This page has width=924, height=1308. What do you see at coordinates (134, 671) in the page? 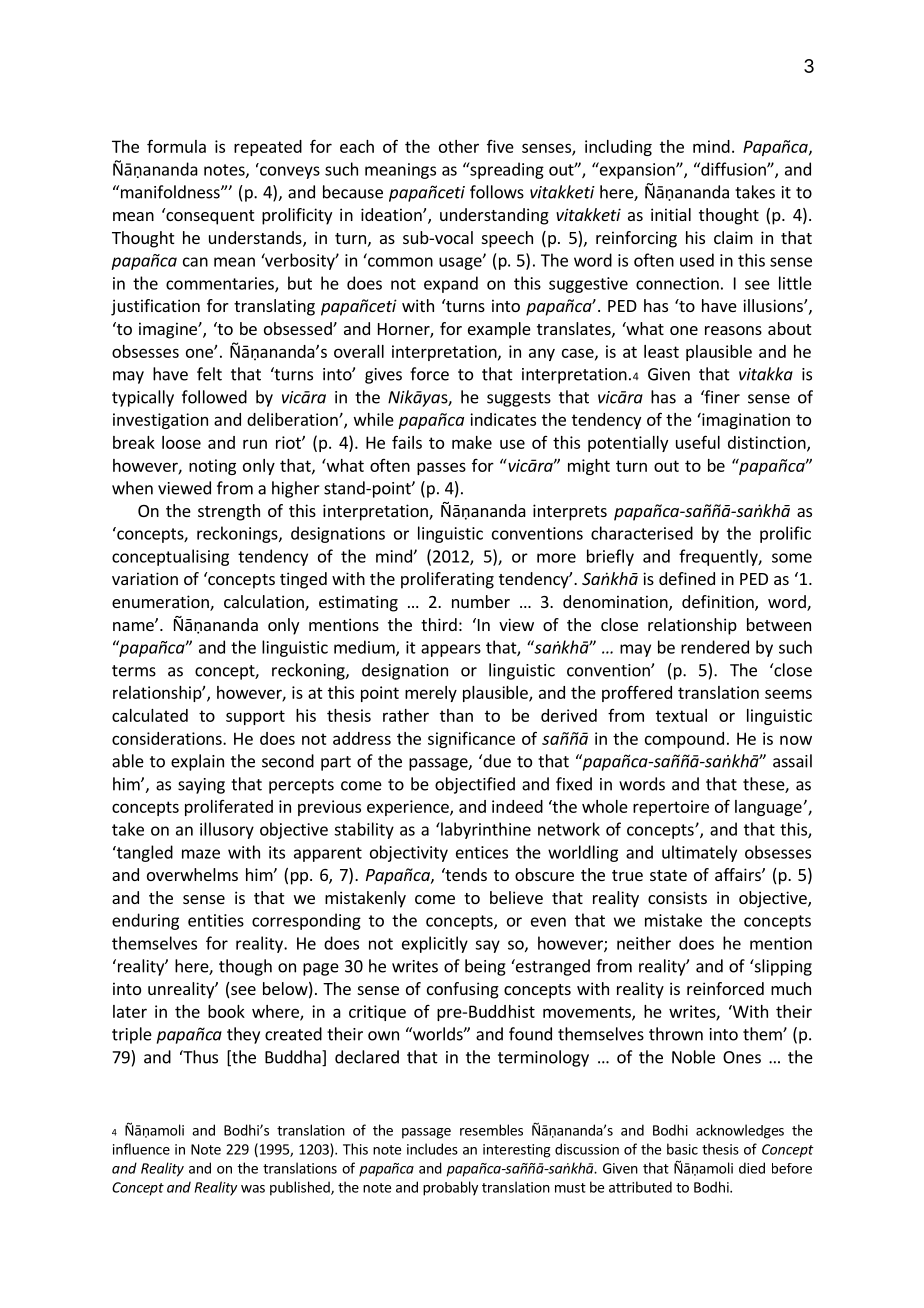
I see `terms` at bounding box center [134, 671].
